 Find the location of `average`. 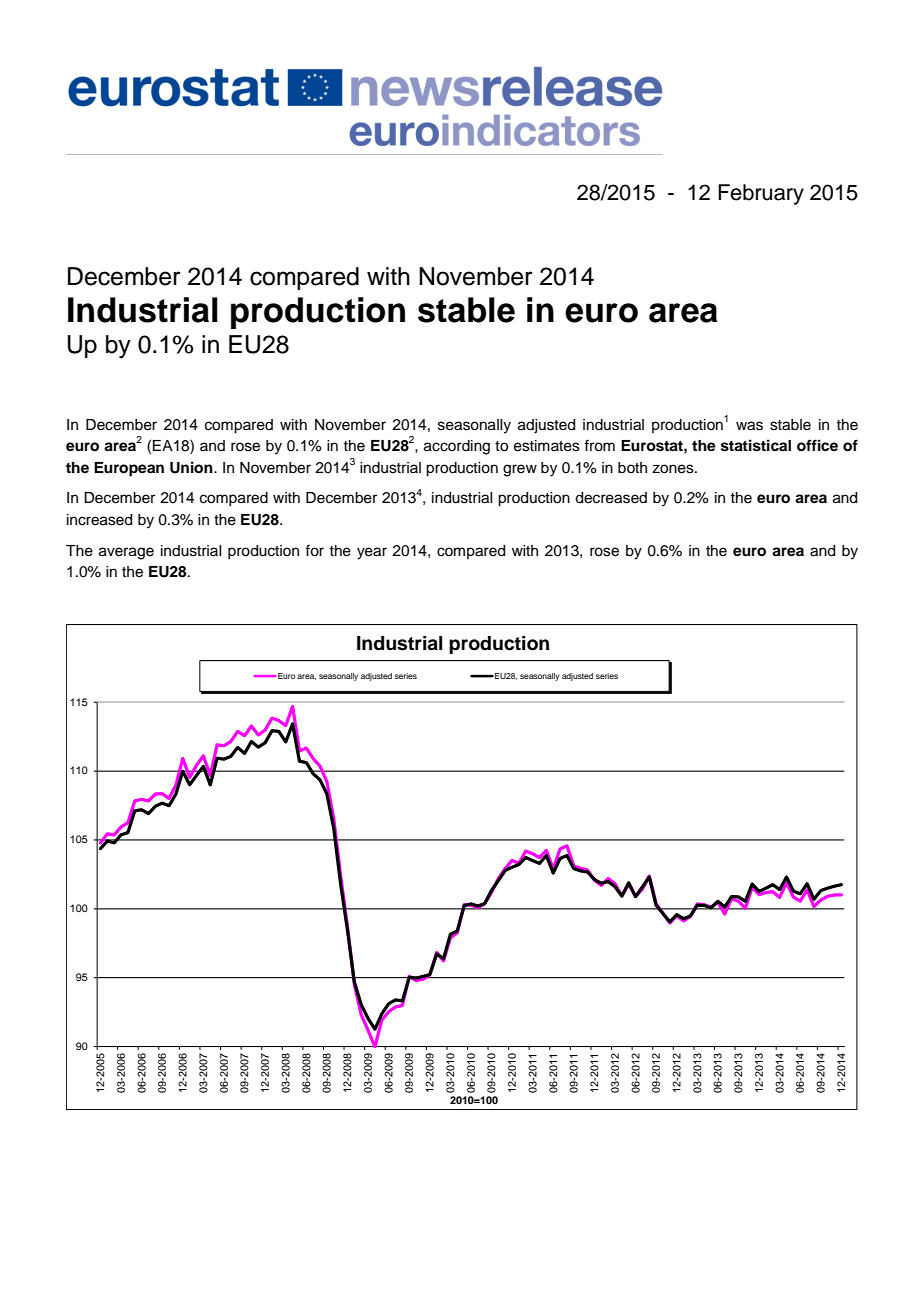

average is located at coordinates (126, 553).
